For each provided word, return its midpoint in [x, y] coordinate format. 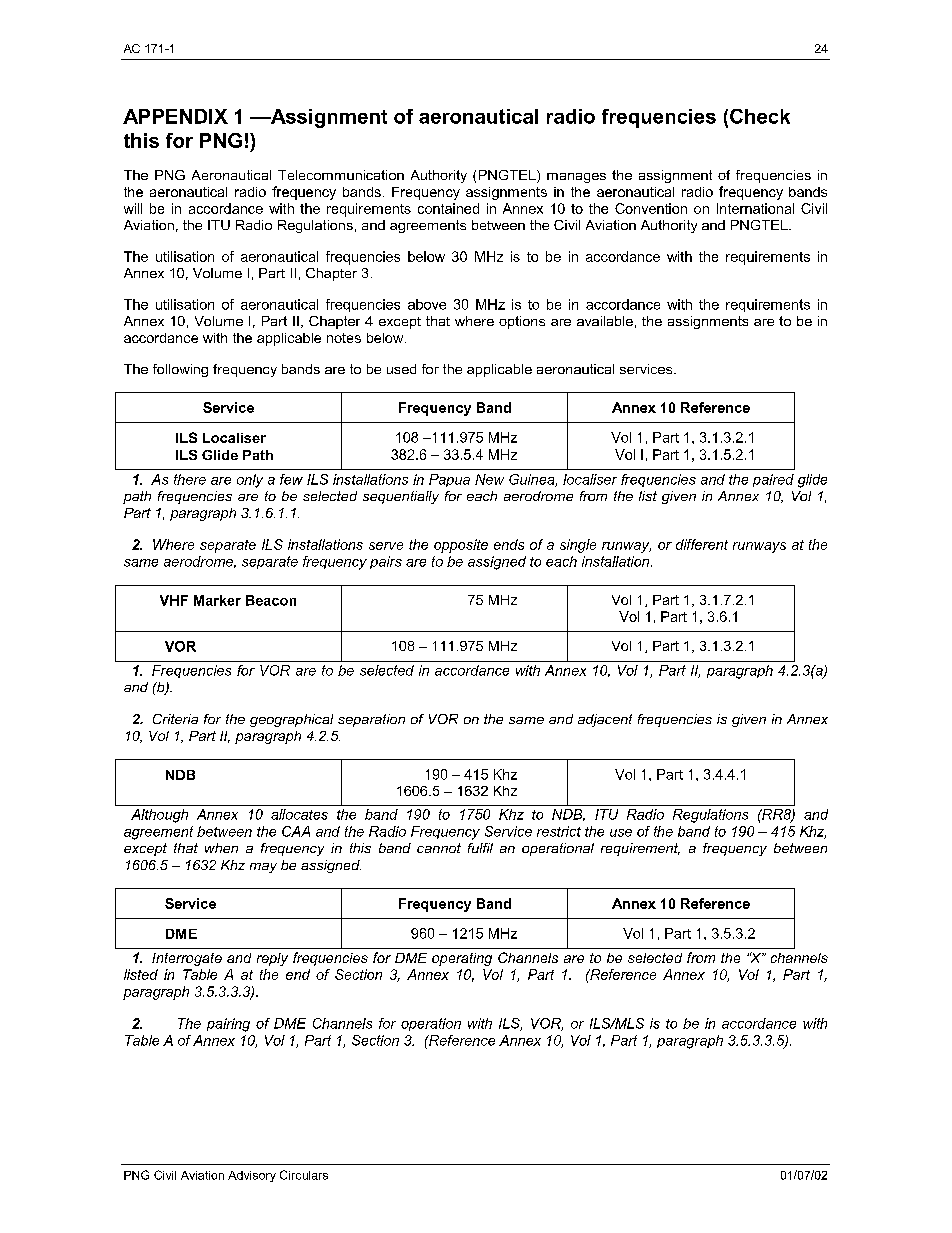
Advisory [252, 1176]
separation [371, 720]
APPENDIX [175, 116]
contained [448, 208]
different [702, 544]
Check [760, 116]
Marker [217, 600]
